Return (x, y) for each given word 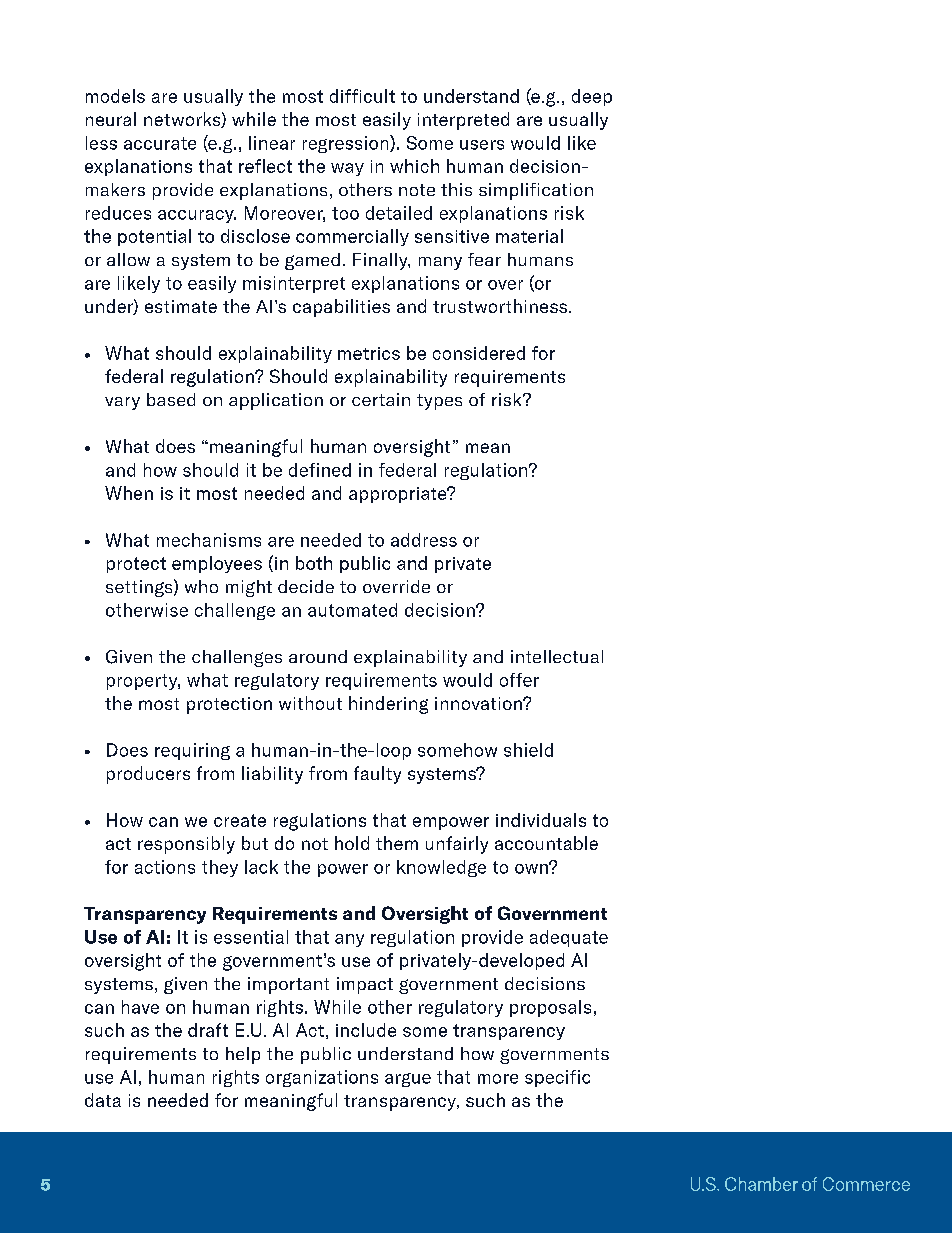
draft (208, 1030)
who (201, 586)
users (482, 145)
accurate (160, 143)
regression (347, 144)
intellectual (557, 656)
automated (352, 610)
